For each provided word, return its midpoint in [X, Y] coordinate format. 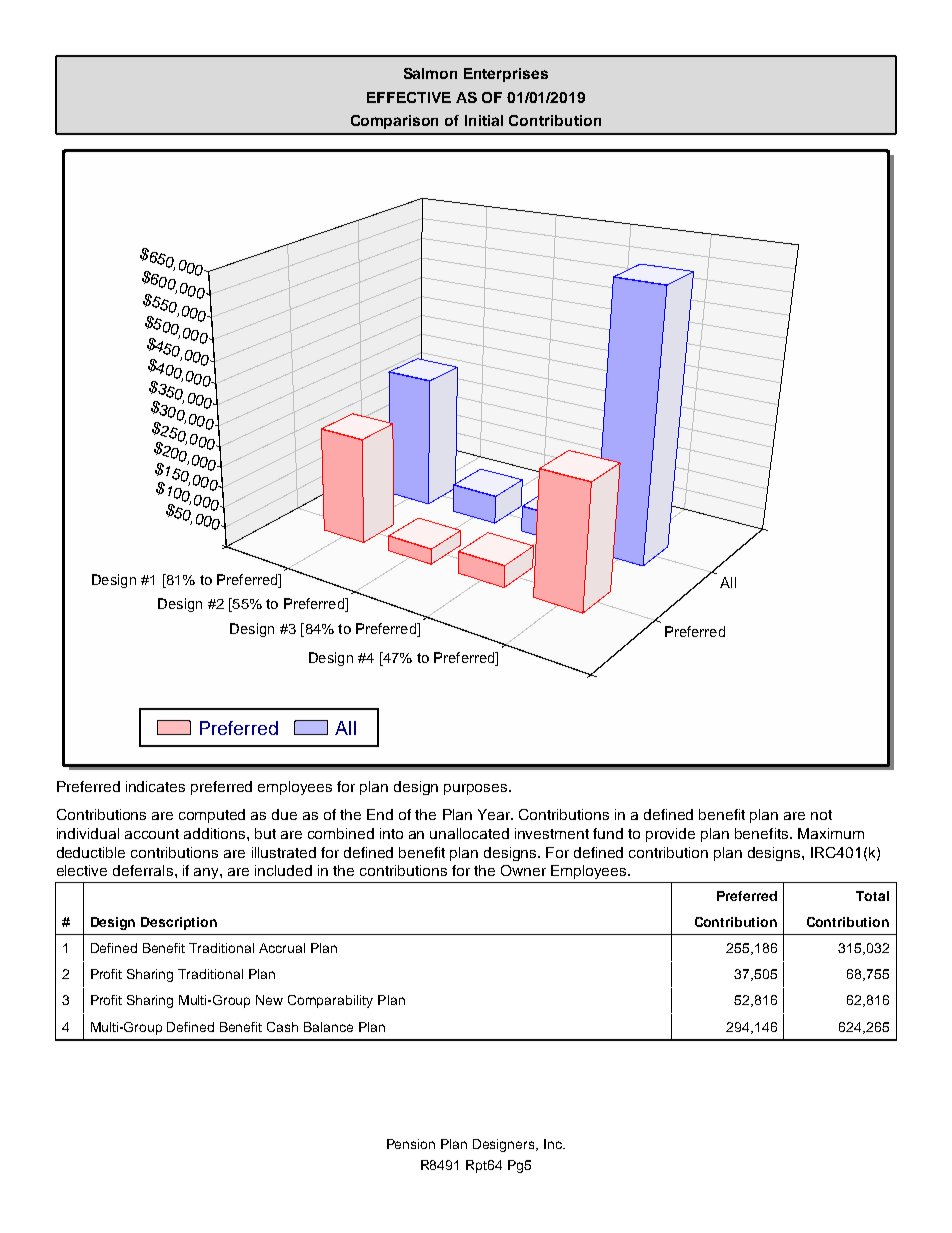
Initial [484, 120]
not [821, 815]
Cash [282, 1027]
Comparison [394, 122]
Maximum [831, 833]
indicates [155, 786]
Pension [411, 1144]
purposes [477, 789]
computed [212, 816]
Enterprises [506, 75]
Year [495, 814]
